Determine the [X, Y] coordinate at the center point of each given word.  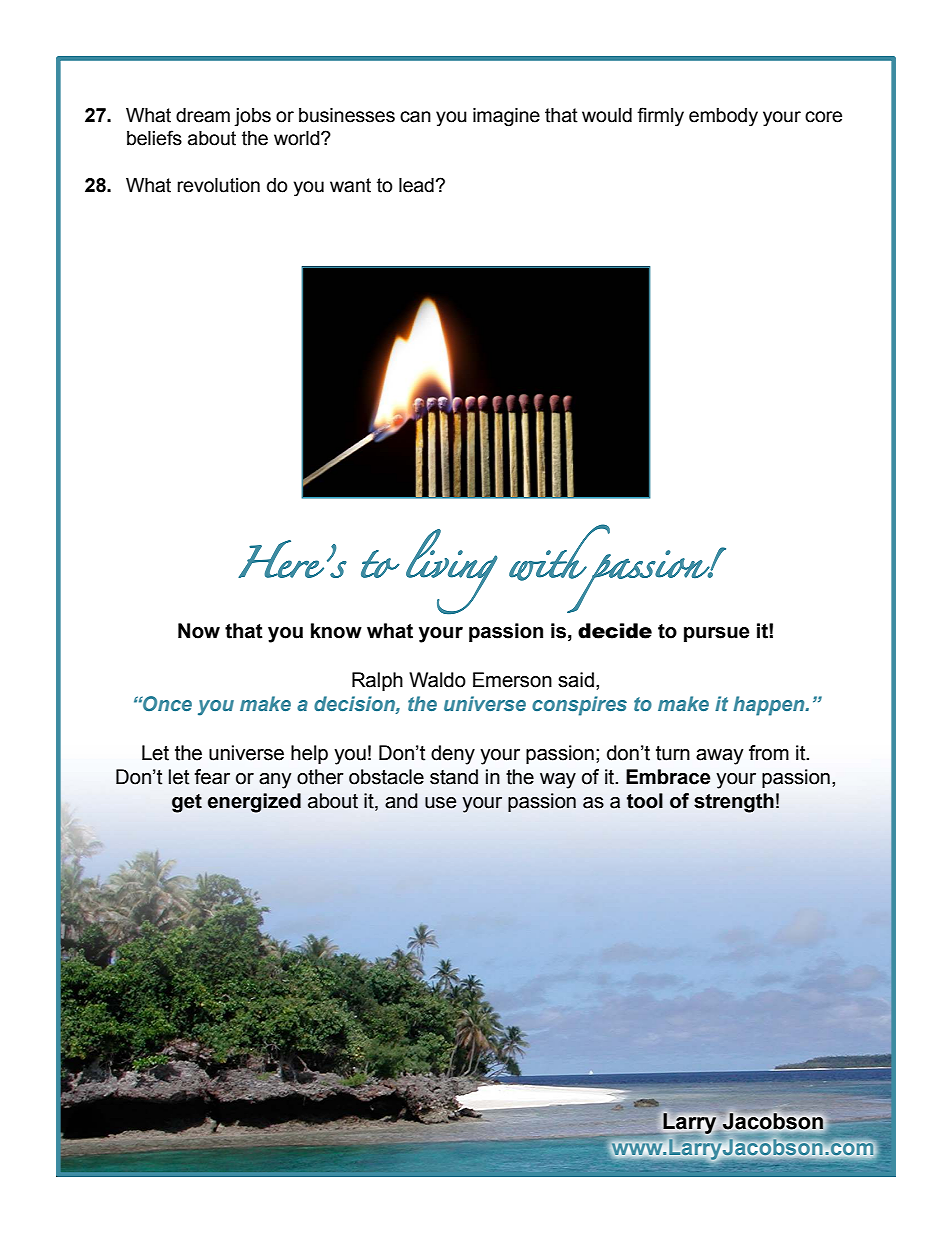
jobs [252, 117]
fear [212, 777]
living [451, 572]
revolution [218, 185]
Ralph [377, 681]
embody [723, 117]
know [336, 631]
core [823, 117]
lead [416, 185]
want [350, 185]
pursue [717, 634]
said [576, 680]
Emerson [512, 680]
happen [770, 706]
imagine [506, 117]
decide [615, 631]
